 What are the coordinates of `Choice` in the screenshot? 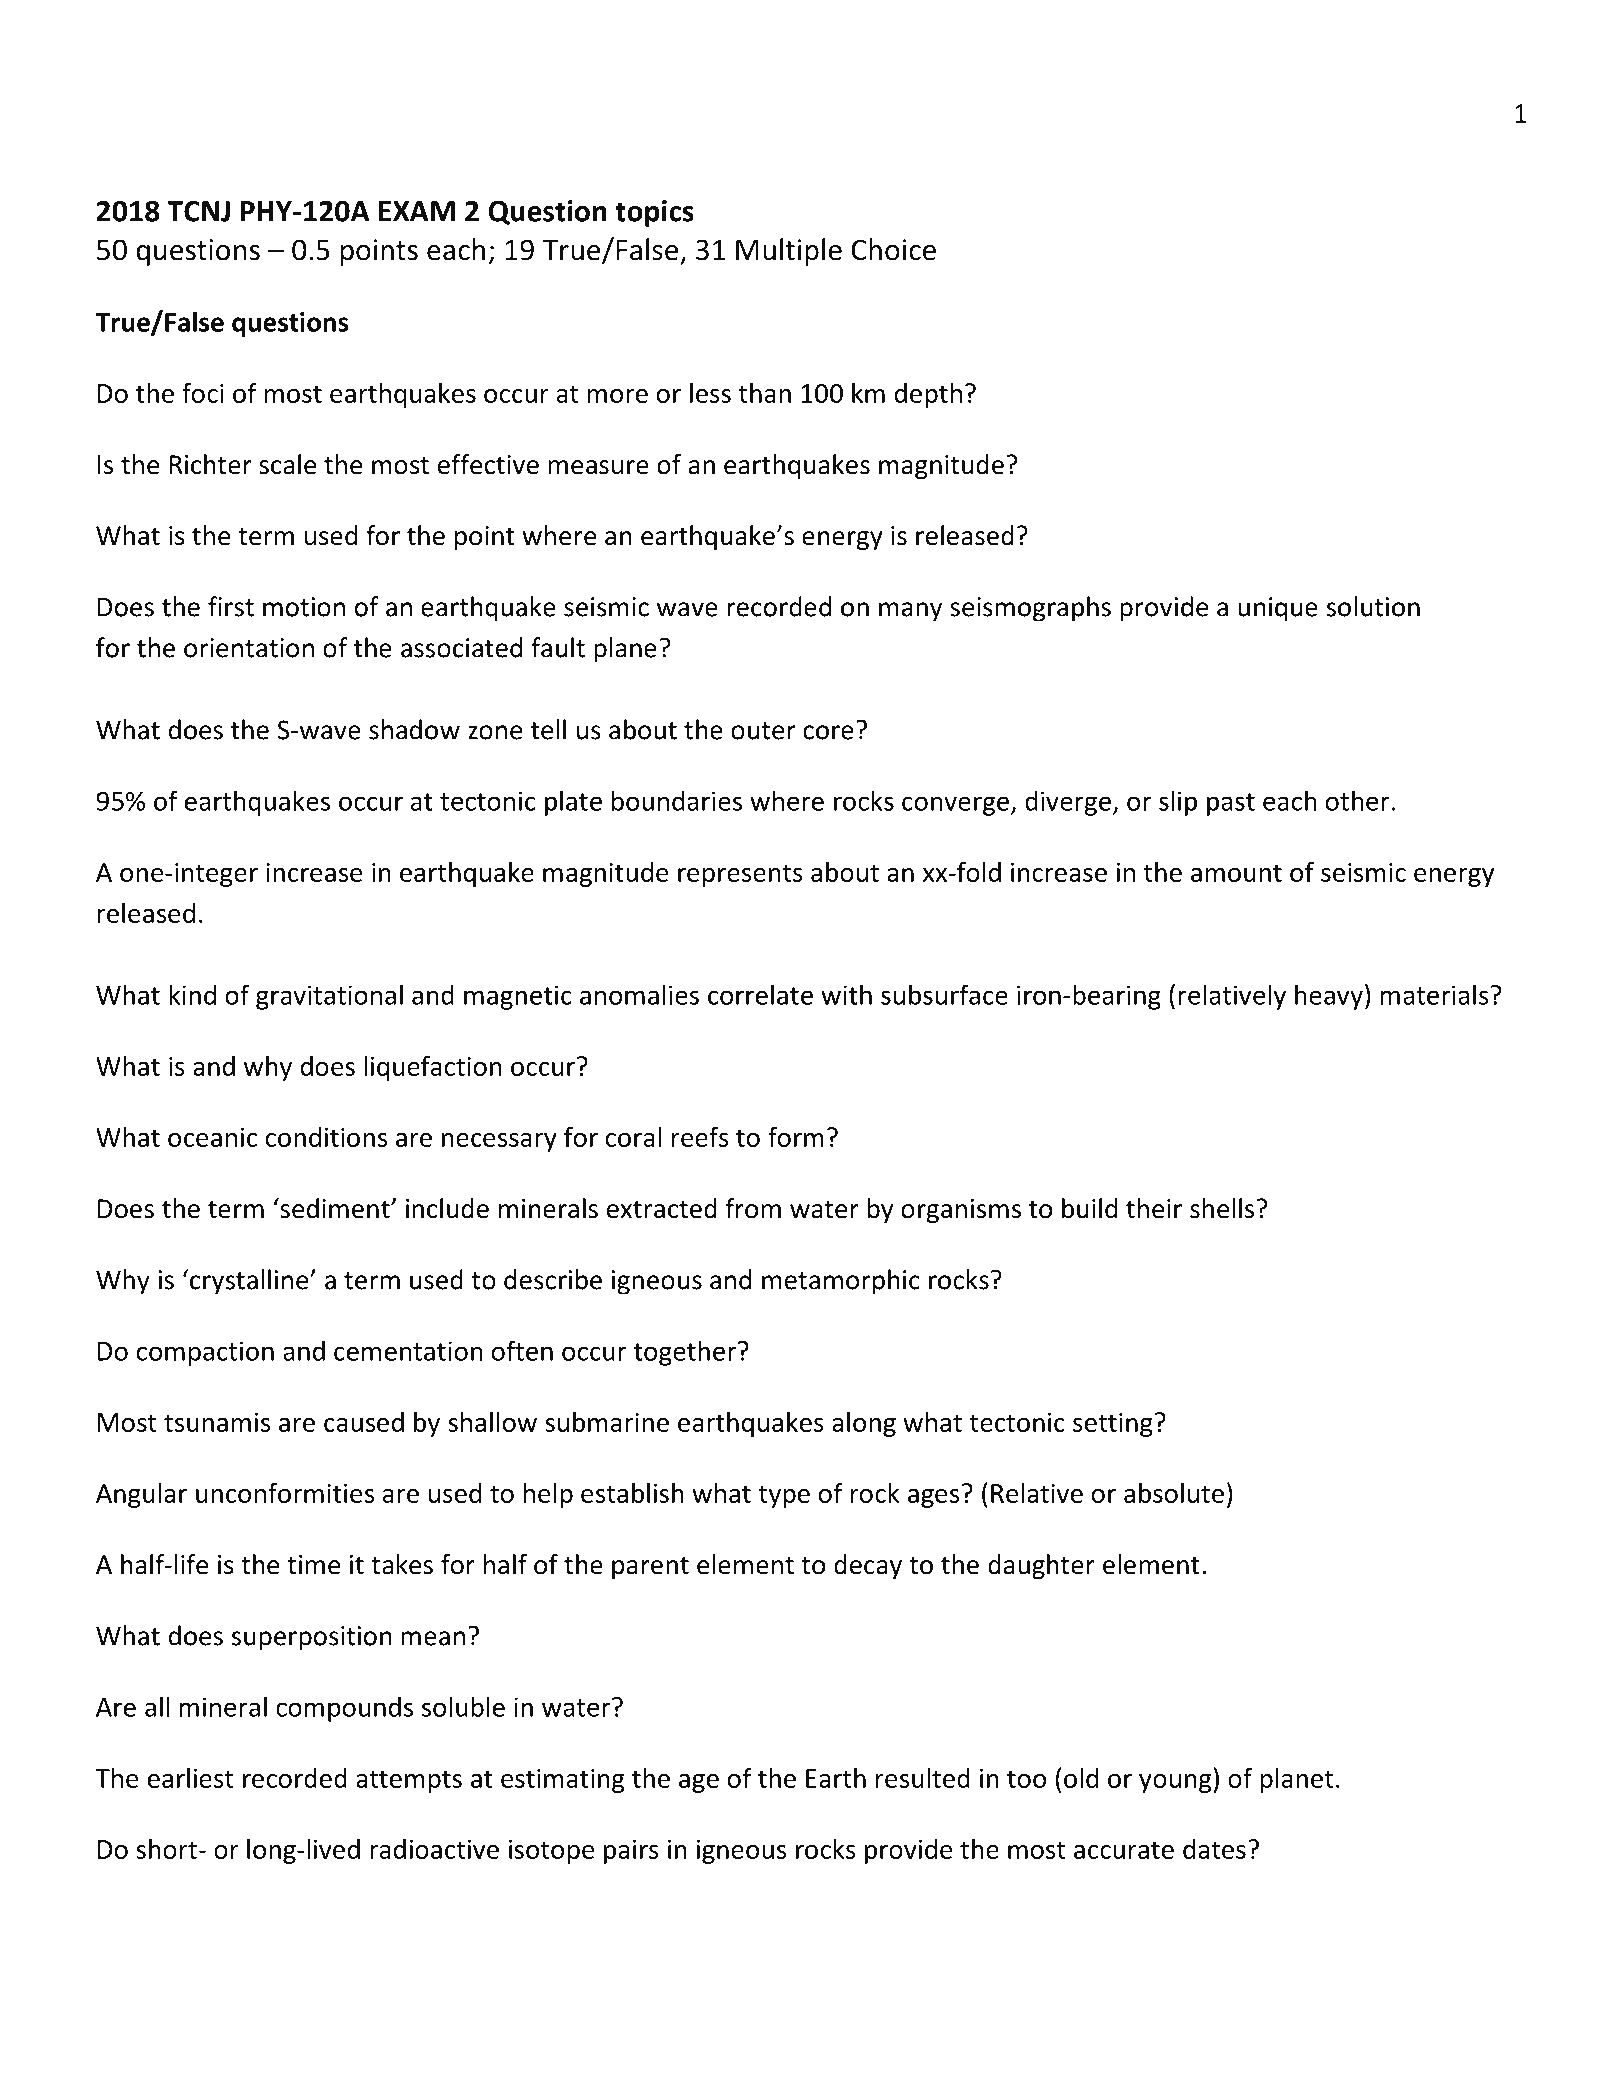 It's located at (893, 249).
